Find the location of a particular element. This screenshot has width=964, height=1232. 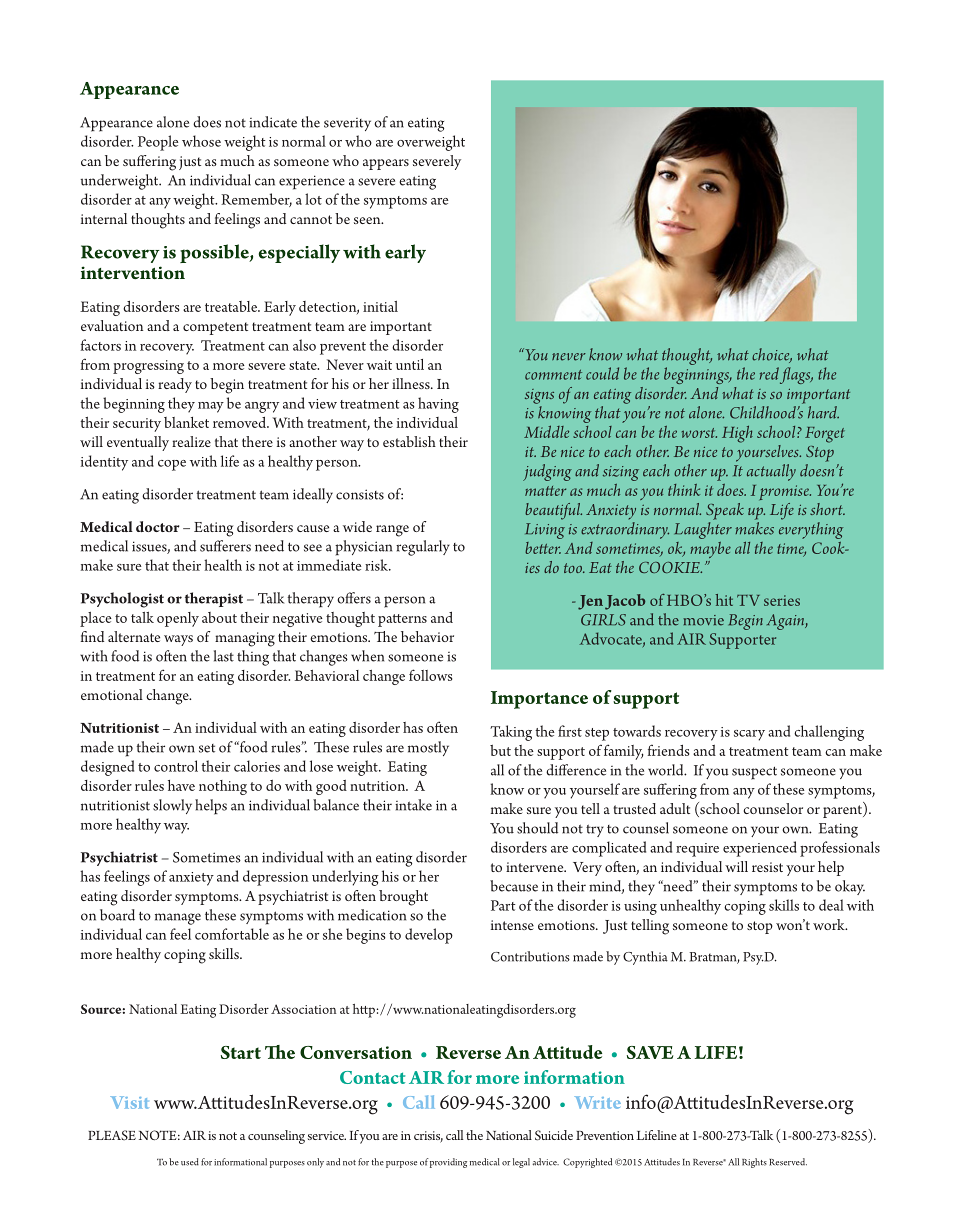

providing is located at coordinates (447, 1163).
